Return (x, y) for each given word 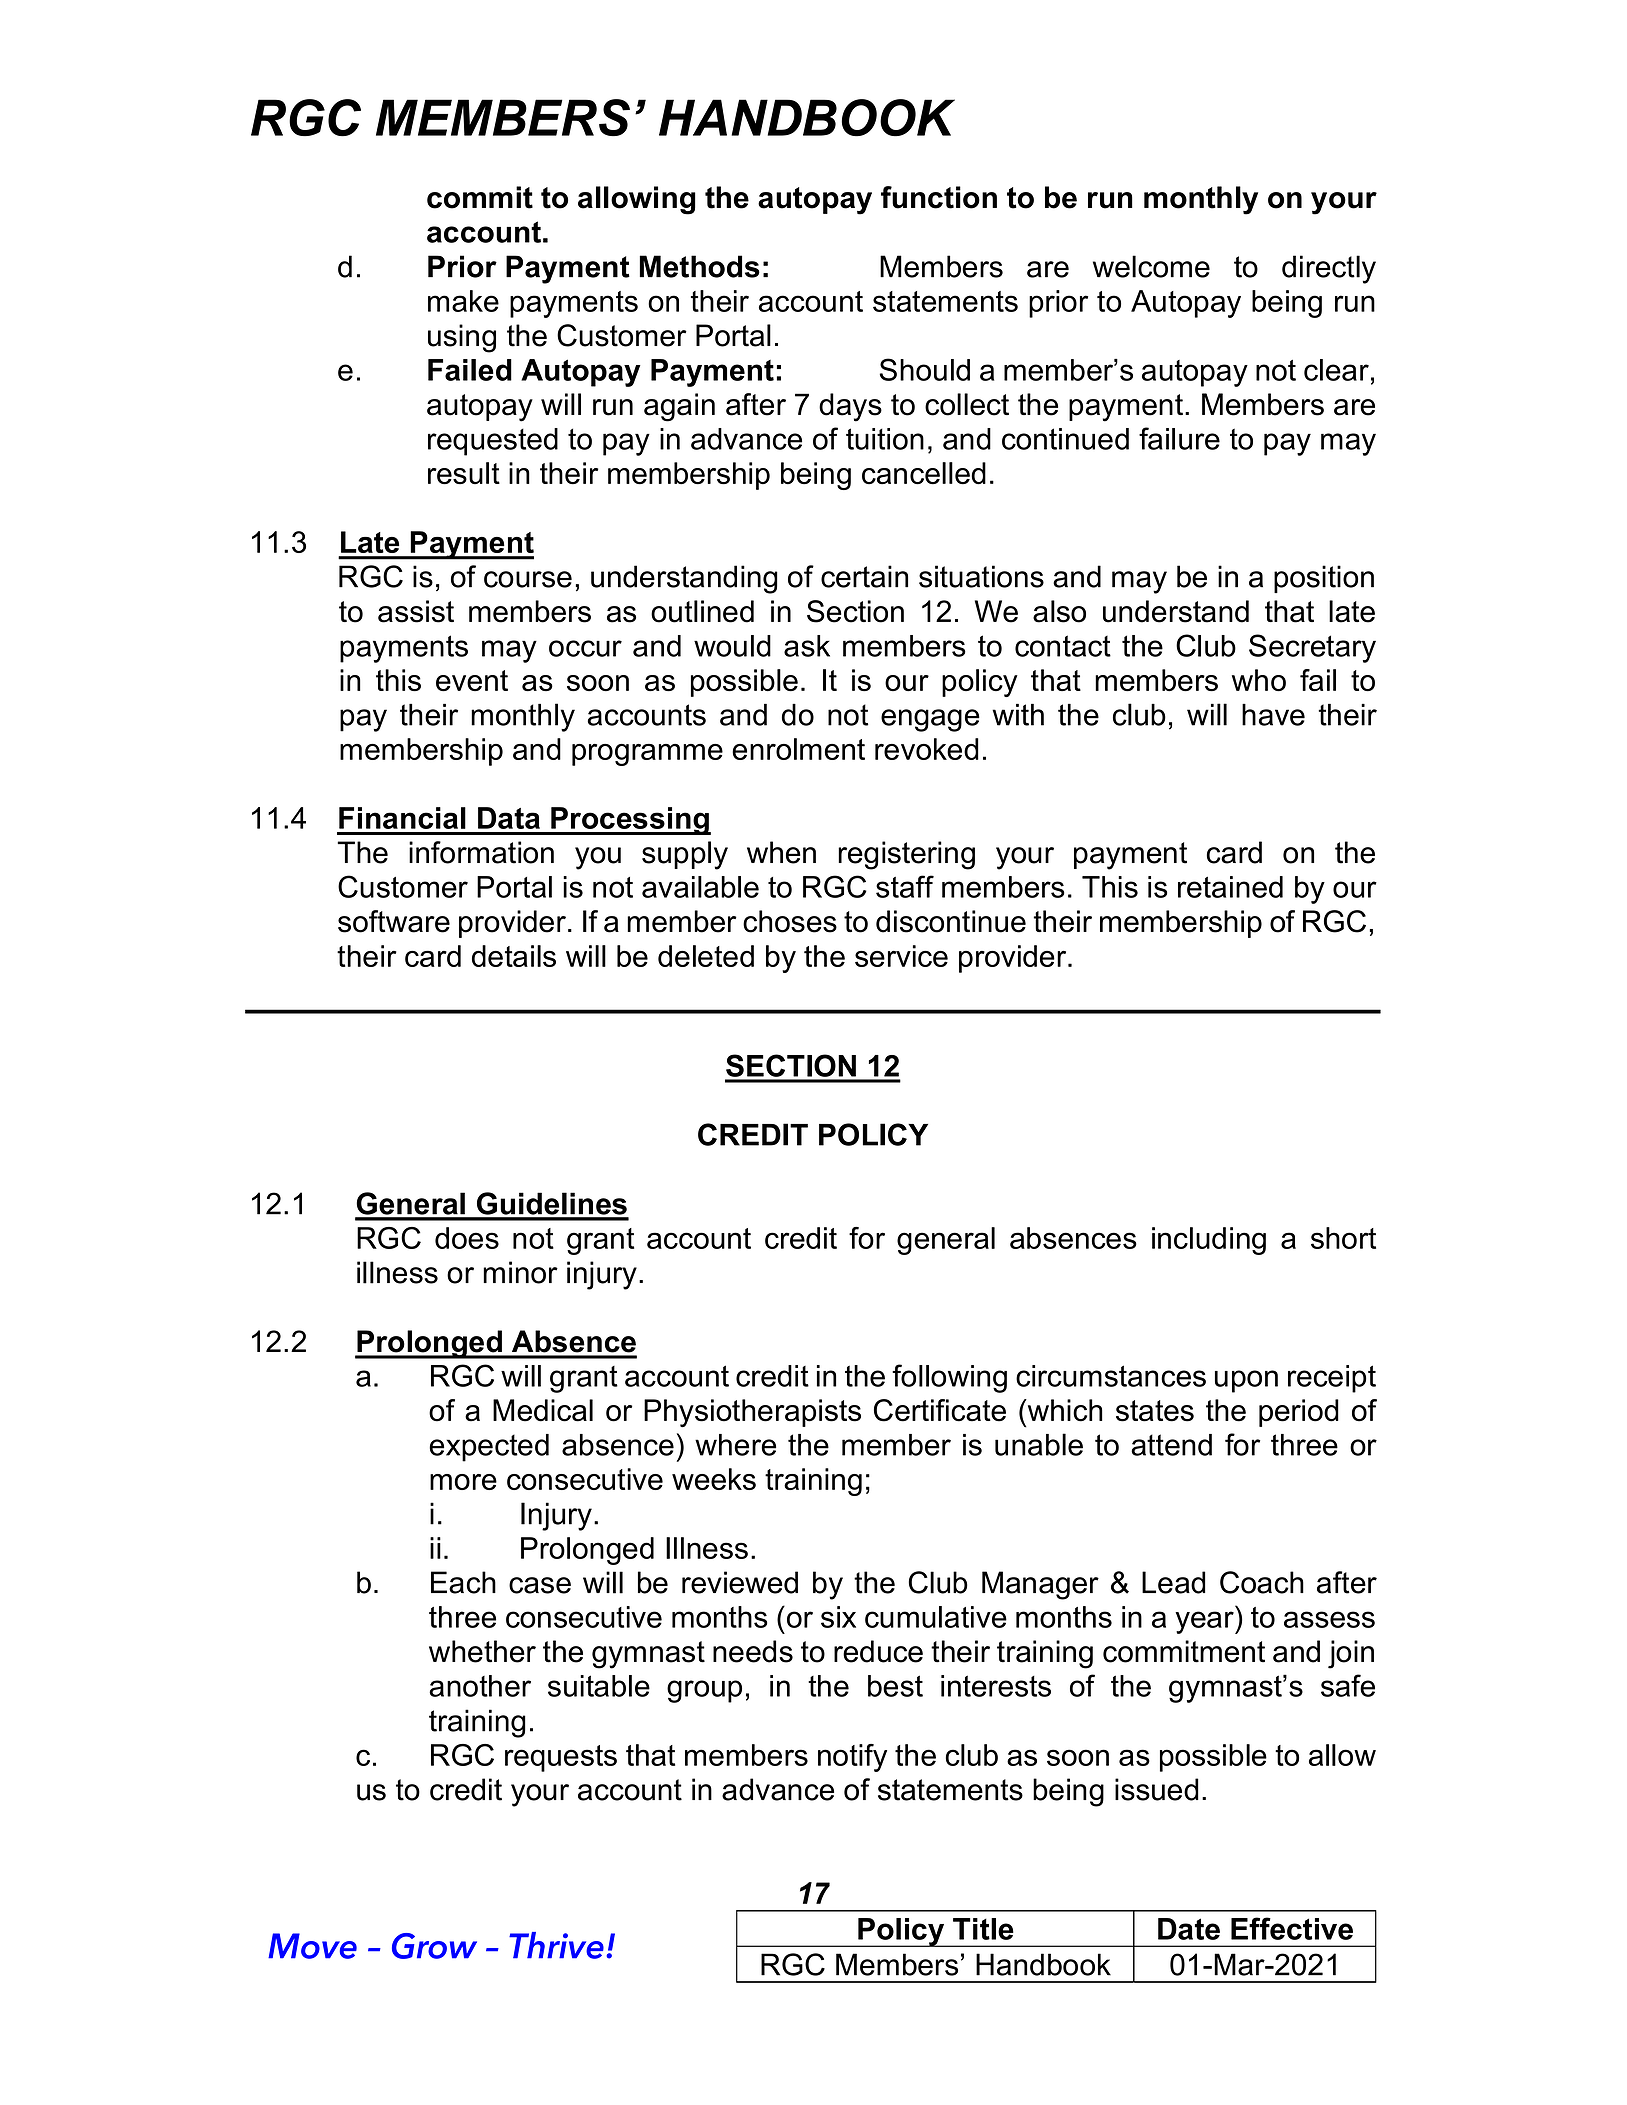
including (1209, 1241)
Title (983, 1929)
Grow (434, 1946)
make (463, 301)
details (514, 956)
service (901, 956)
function (939, 197)
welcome (1151, 266)
